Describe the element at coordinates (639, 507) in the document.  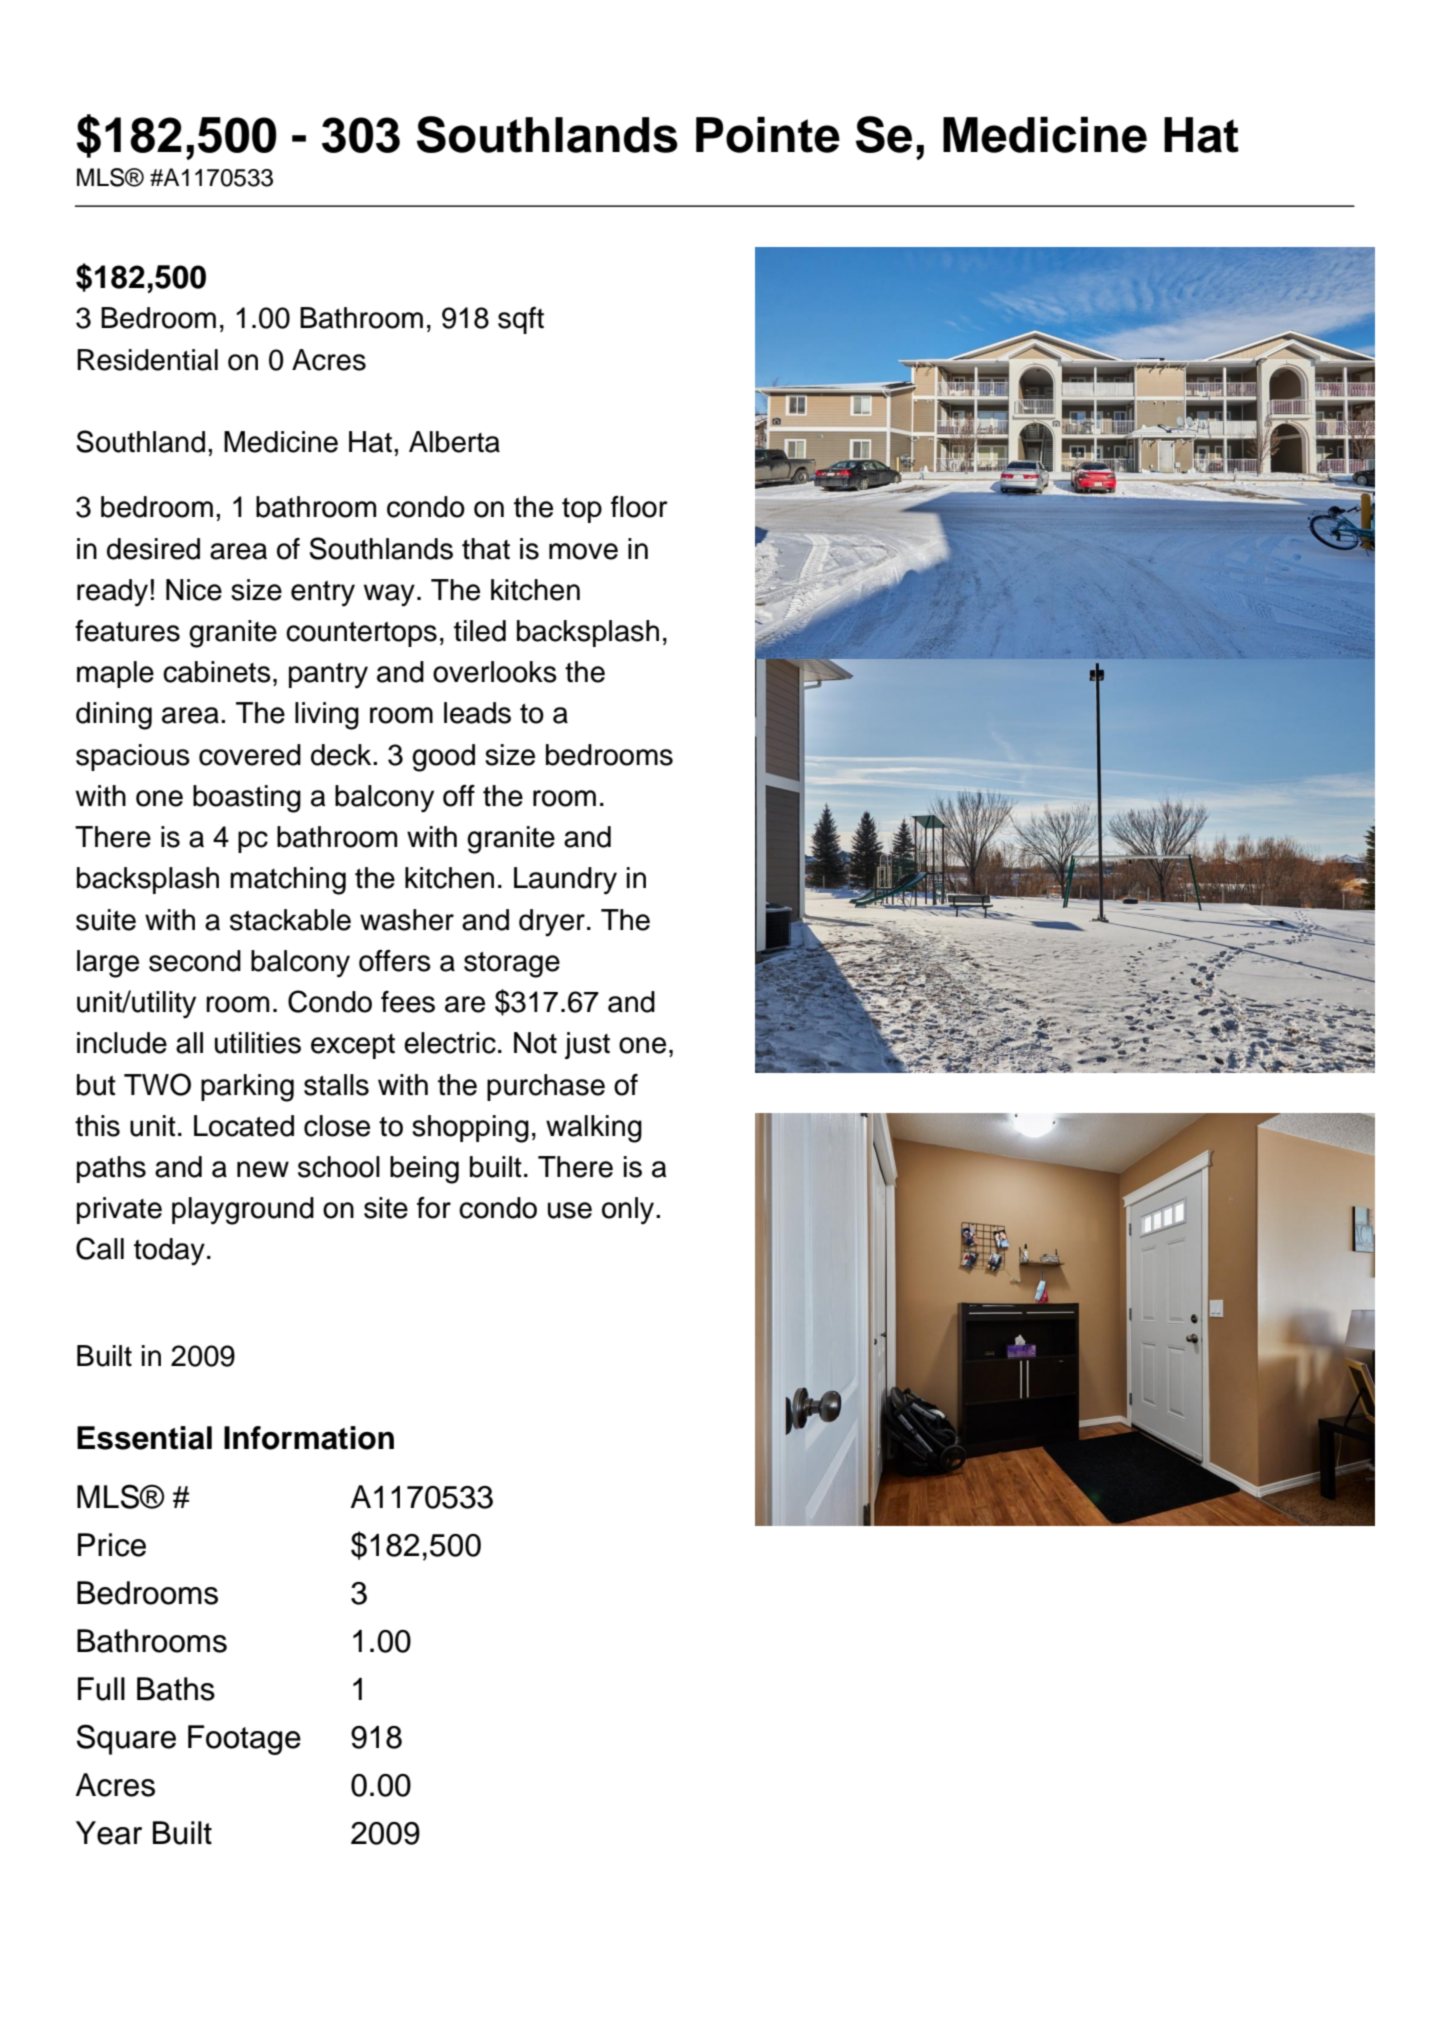
I see `floor` at that location.
